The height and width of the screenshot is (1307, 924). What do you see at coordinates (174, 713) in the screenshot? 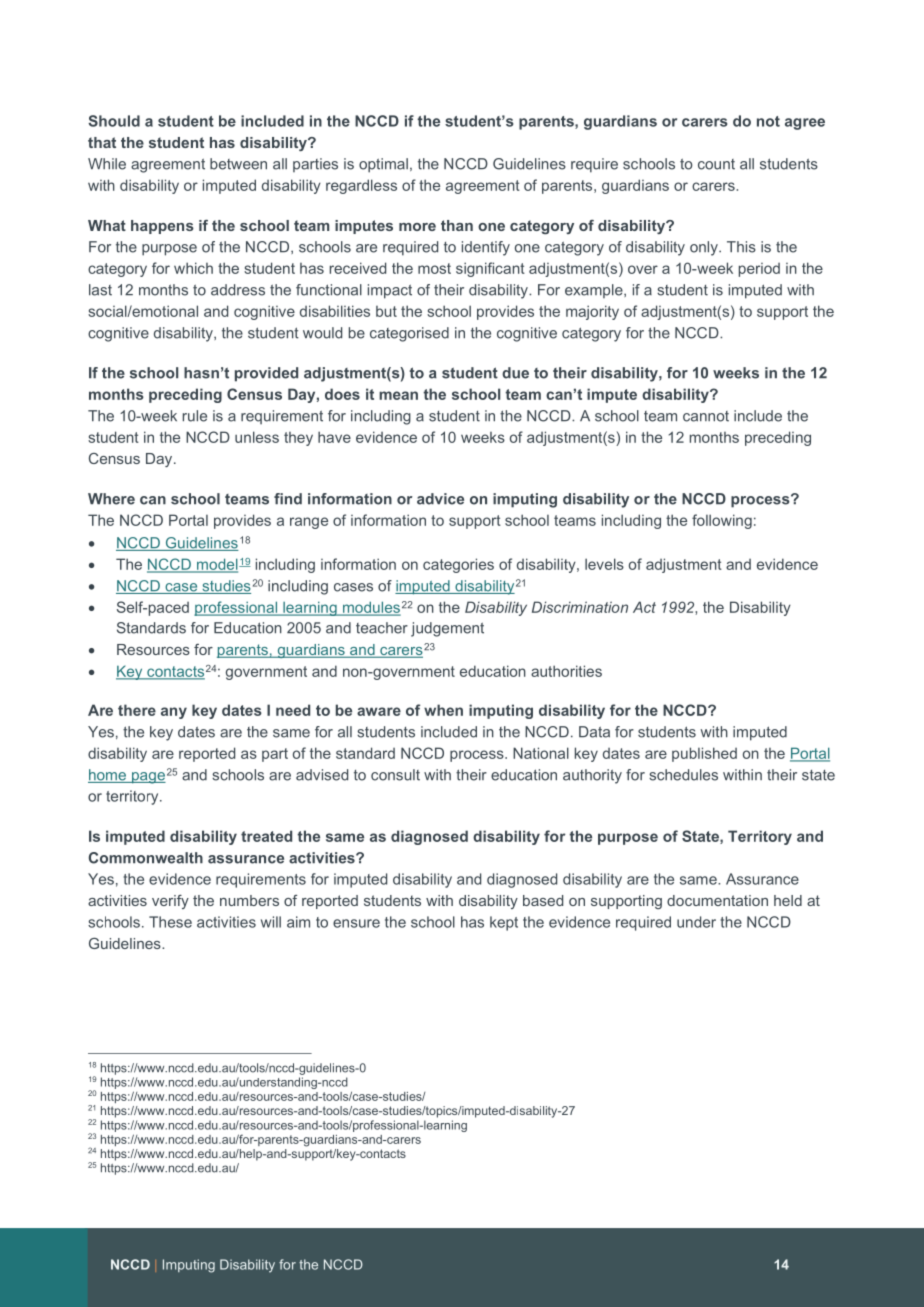
I see `any` at bounding box center [174, 713].
